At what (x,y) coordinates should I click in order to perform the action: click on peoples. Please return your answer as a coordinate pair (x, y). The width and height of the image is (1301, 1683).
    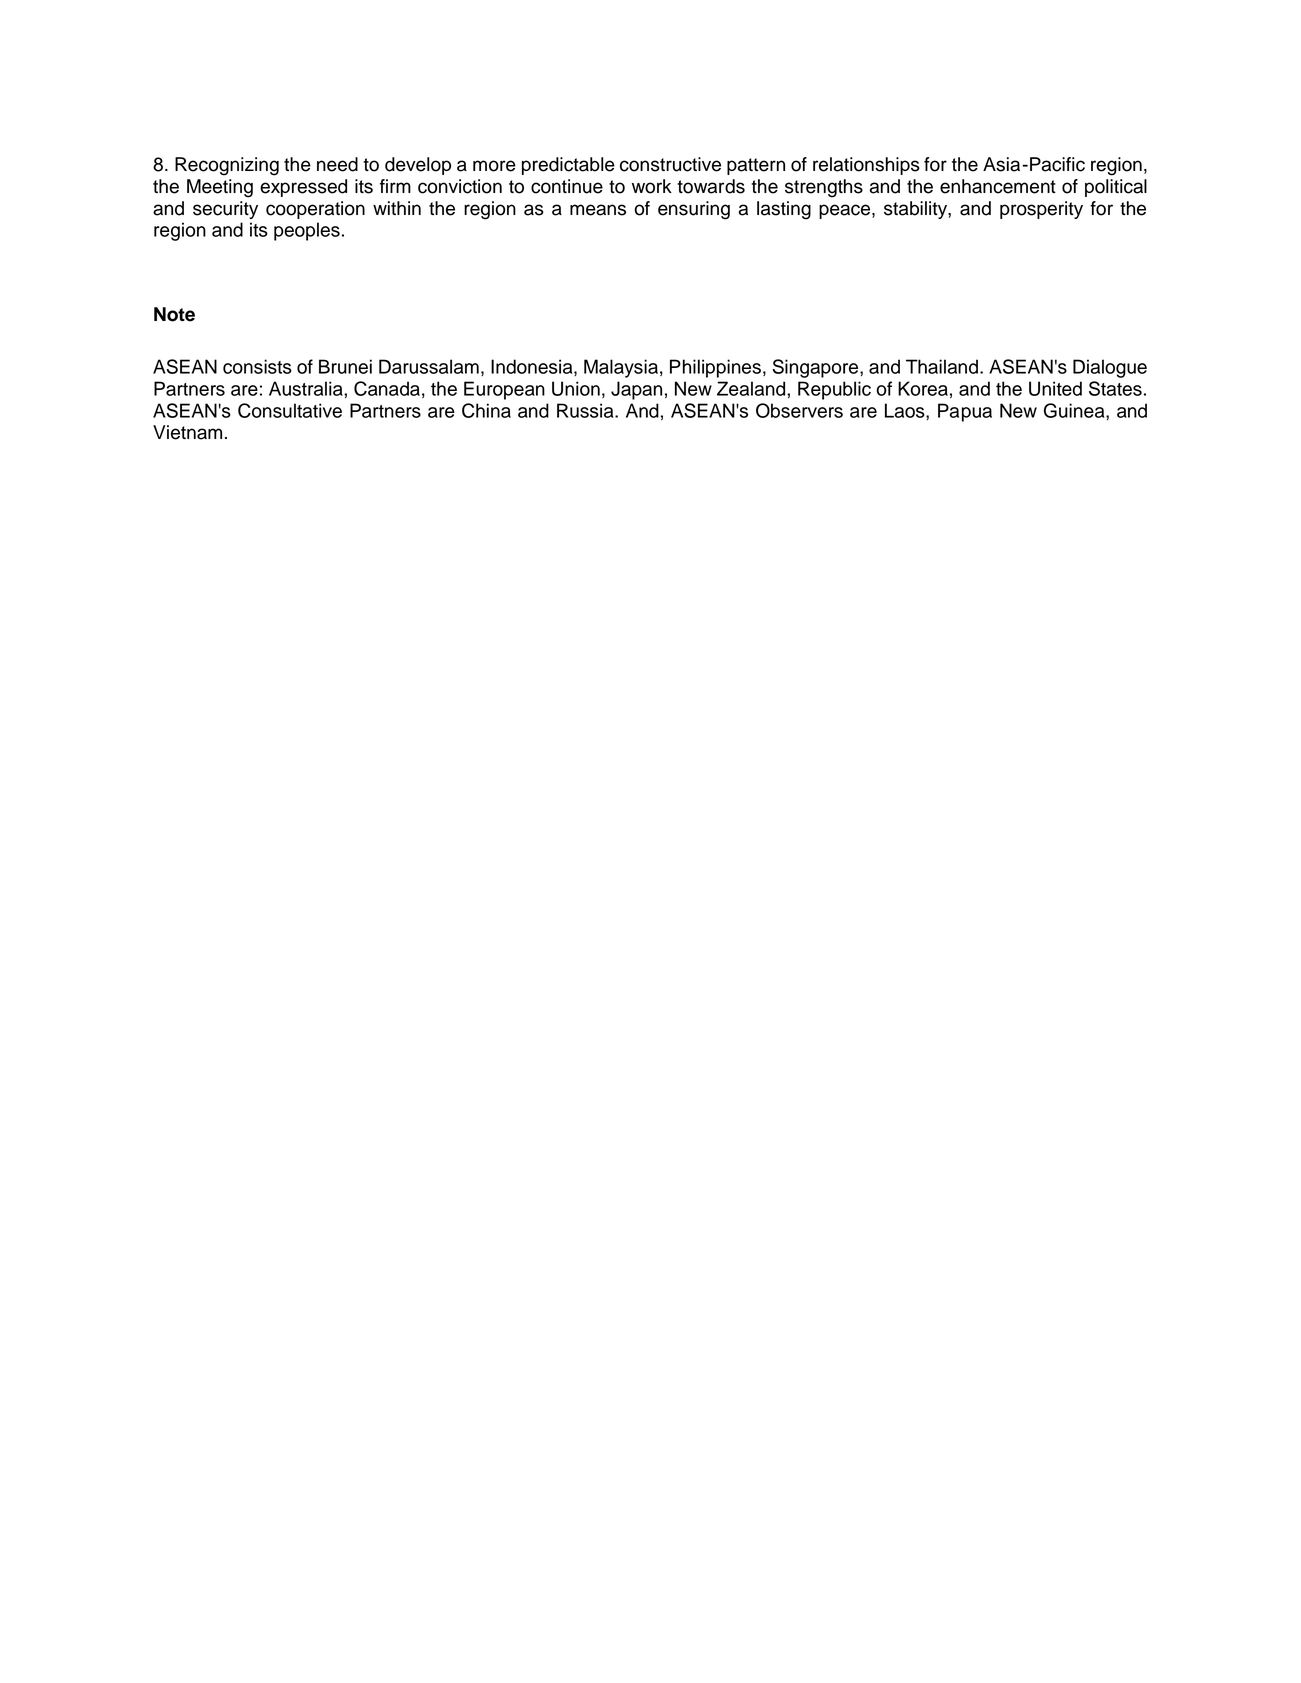
    Looking at the image, I should click on (307, 231).
